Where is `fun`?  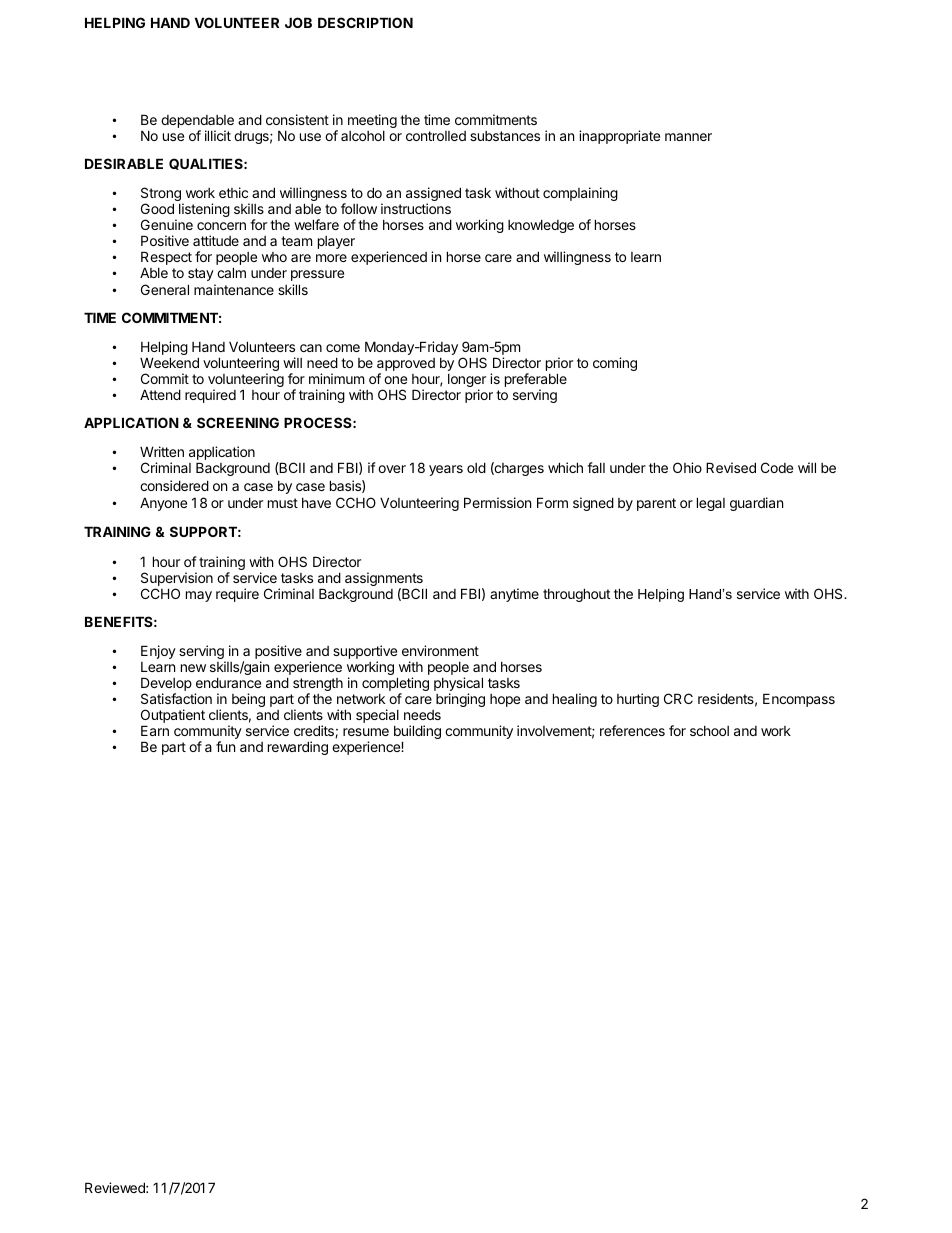 fun is located at coordinates (225, 746).
